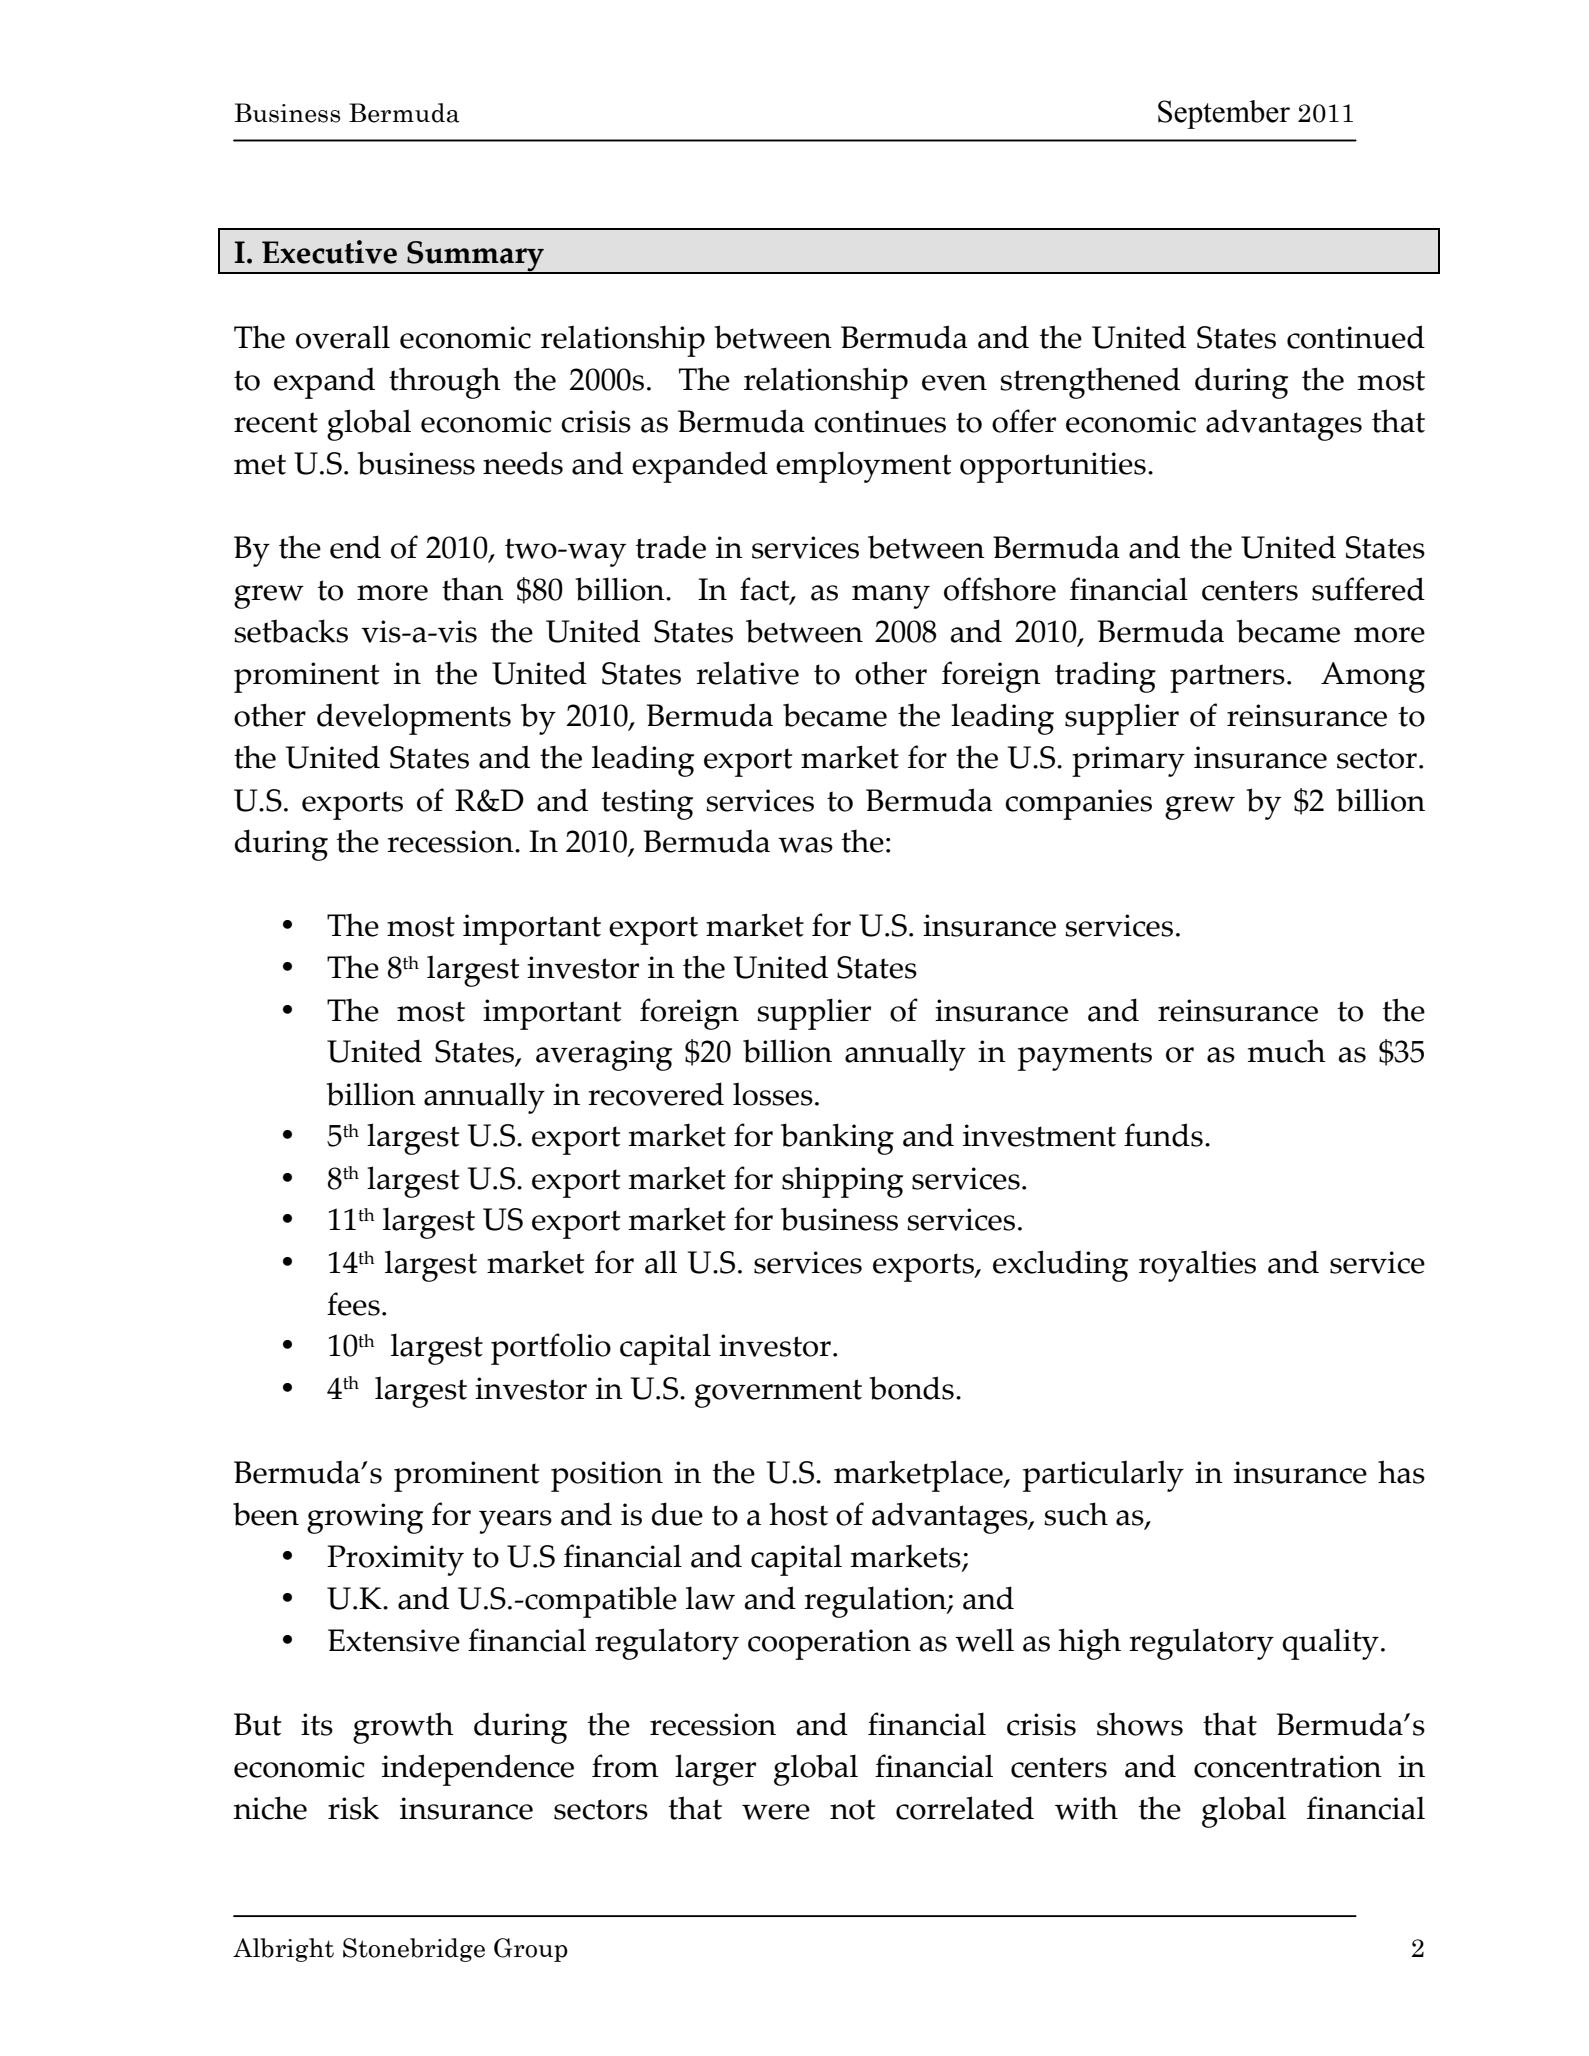 This page has height=2056, width=1589. Describe the element at coordinates (1078, 804) in the page. I see `companies` at that location.
